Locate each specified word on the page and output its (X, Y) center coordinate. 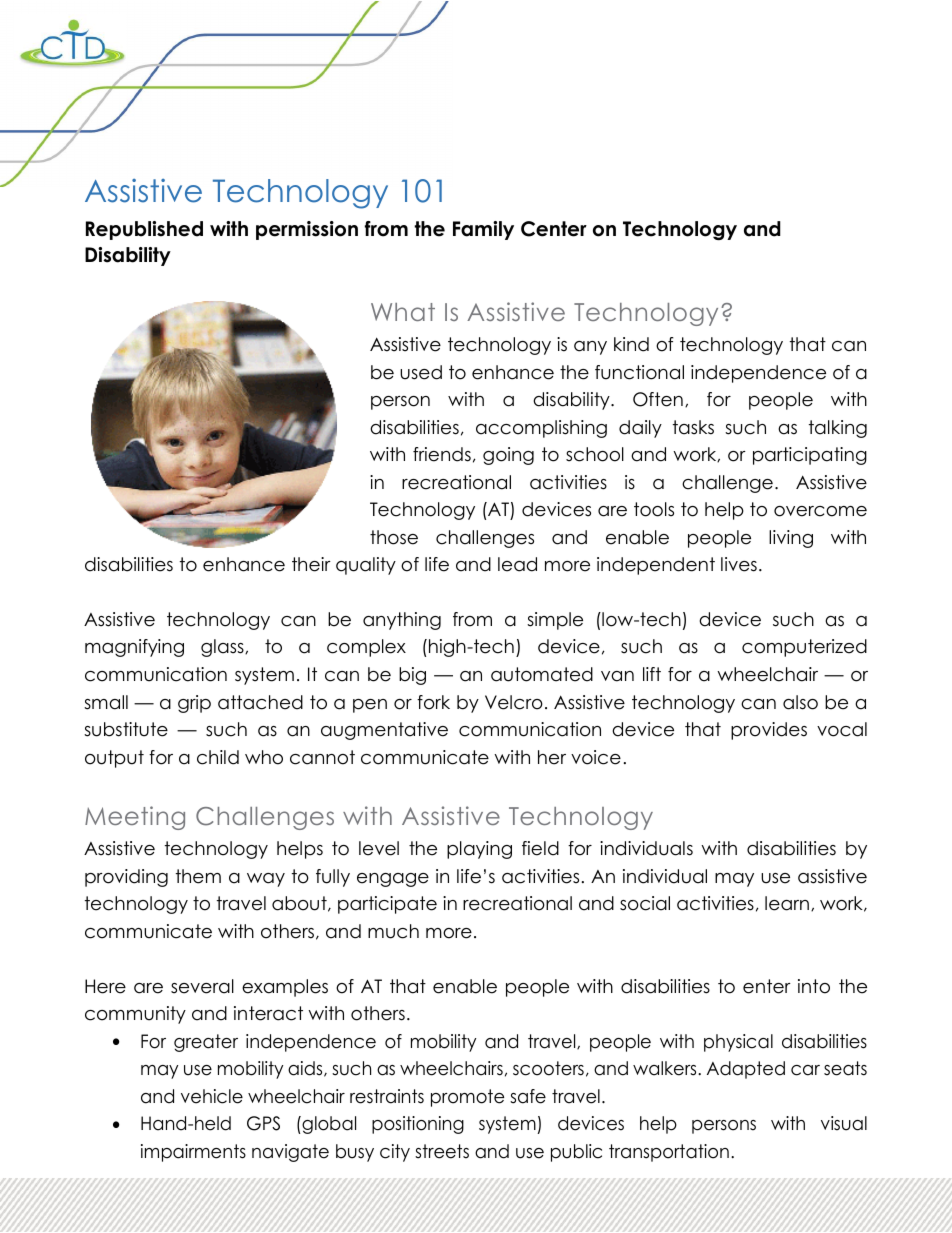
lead (517, 564)
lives (739, 564)
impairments (193, 1153)
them (198, 876)
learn (787, 903)
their (311, 564)
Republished (144, 230)
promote (467, 1098)
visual (844, 1123)
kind (631, 344)
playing (479, 850)
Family (483, 230)
